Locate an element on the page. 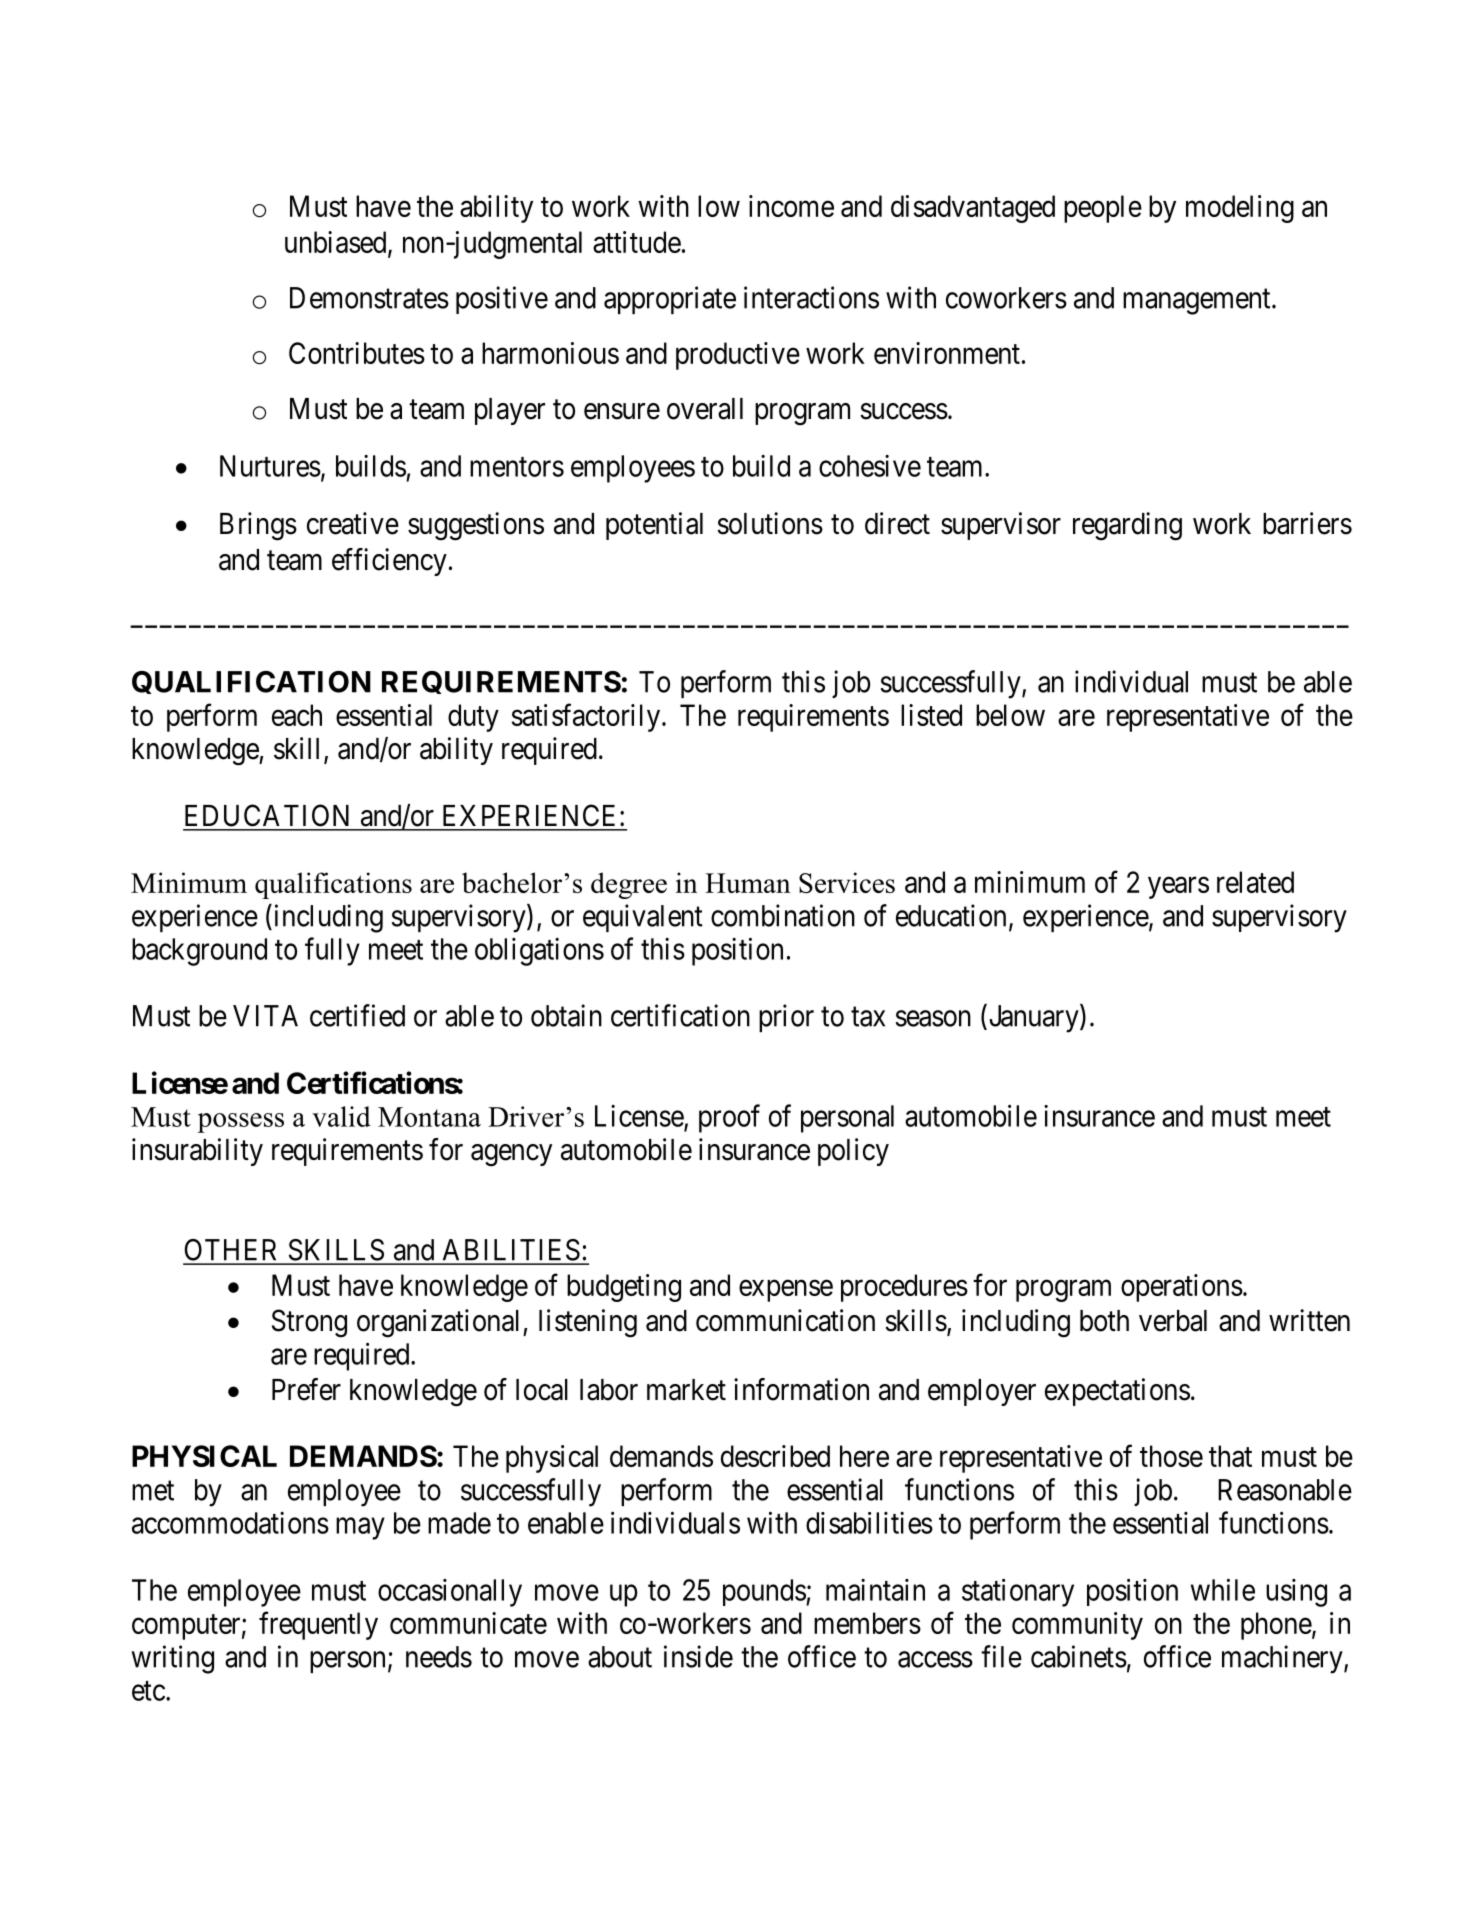 Image resolution: width=1482 pixels, height=1917 pixels. Prefer is located at coordinates (306, 1389).
